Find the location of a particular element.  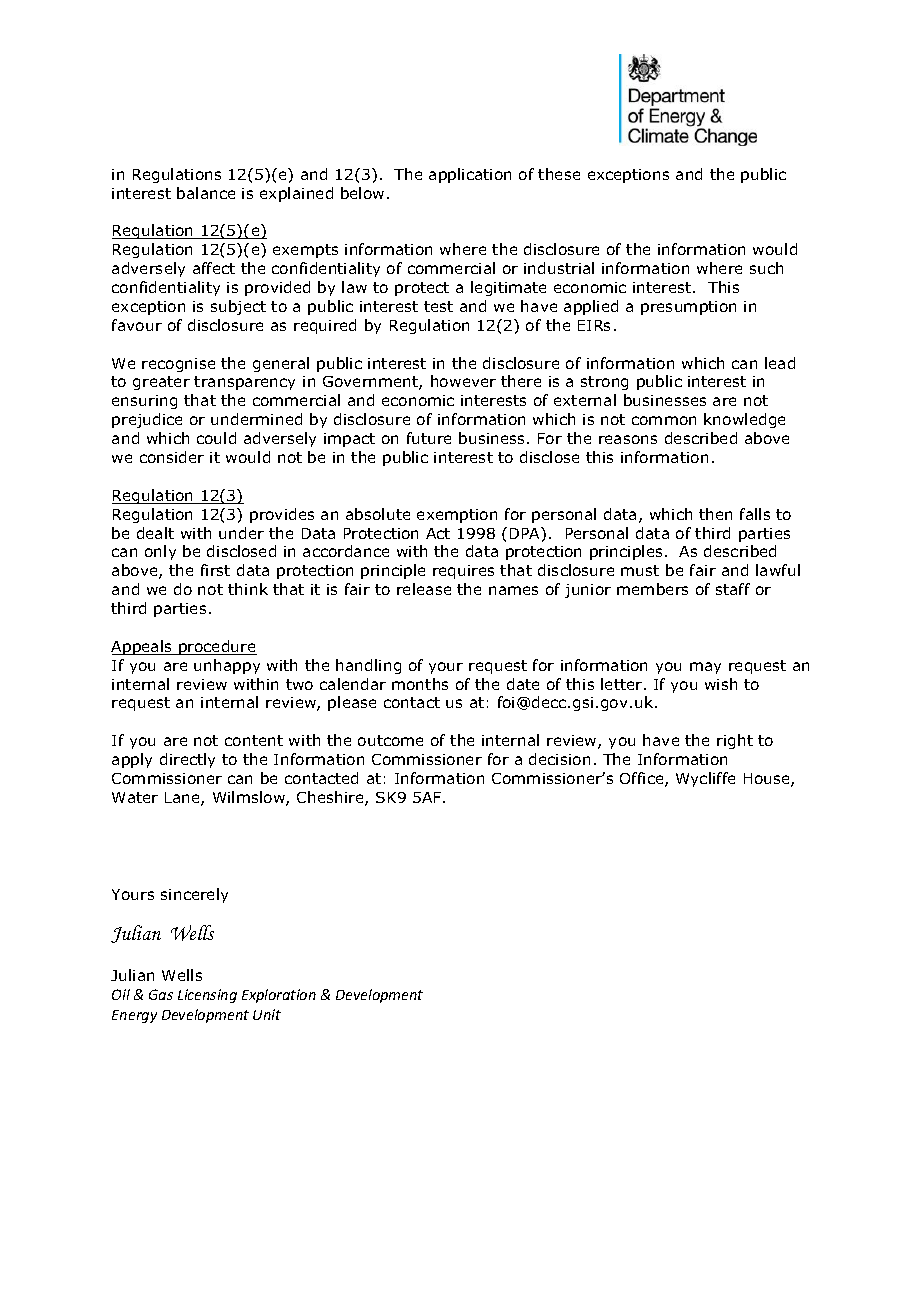

such is located at coordinates (766, 268).
